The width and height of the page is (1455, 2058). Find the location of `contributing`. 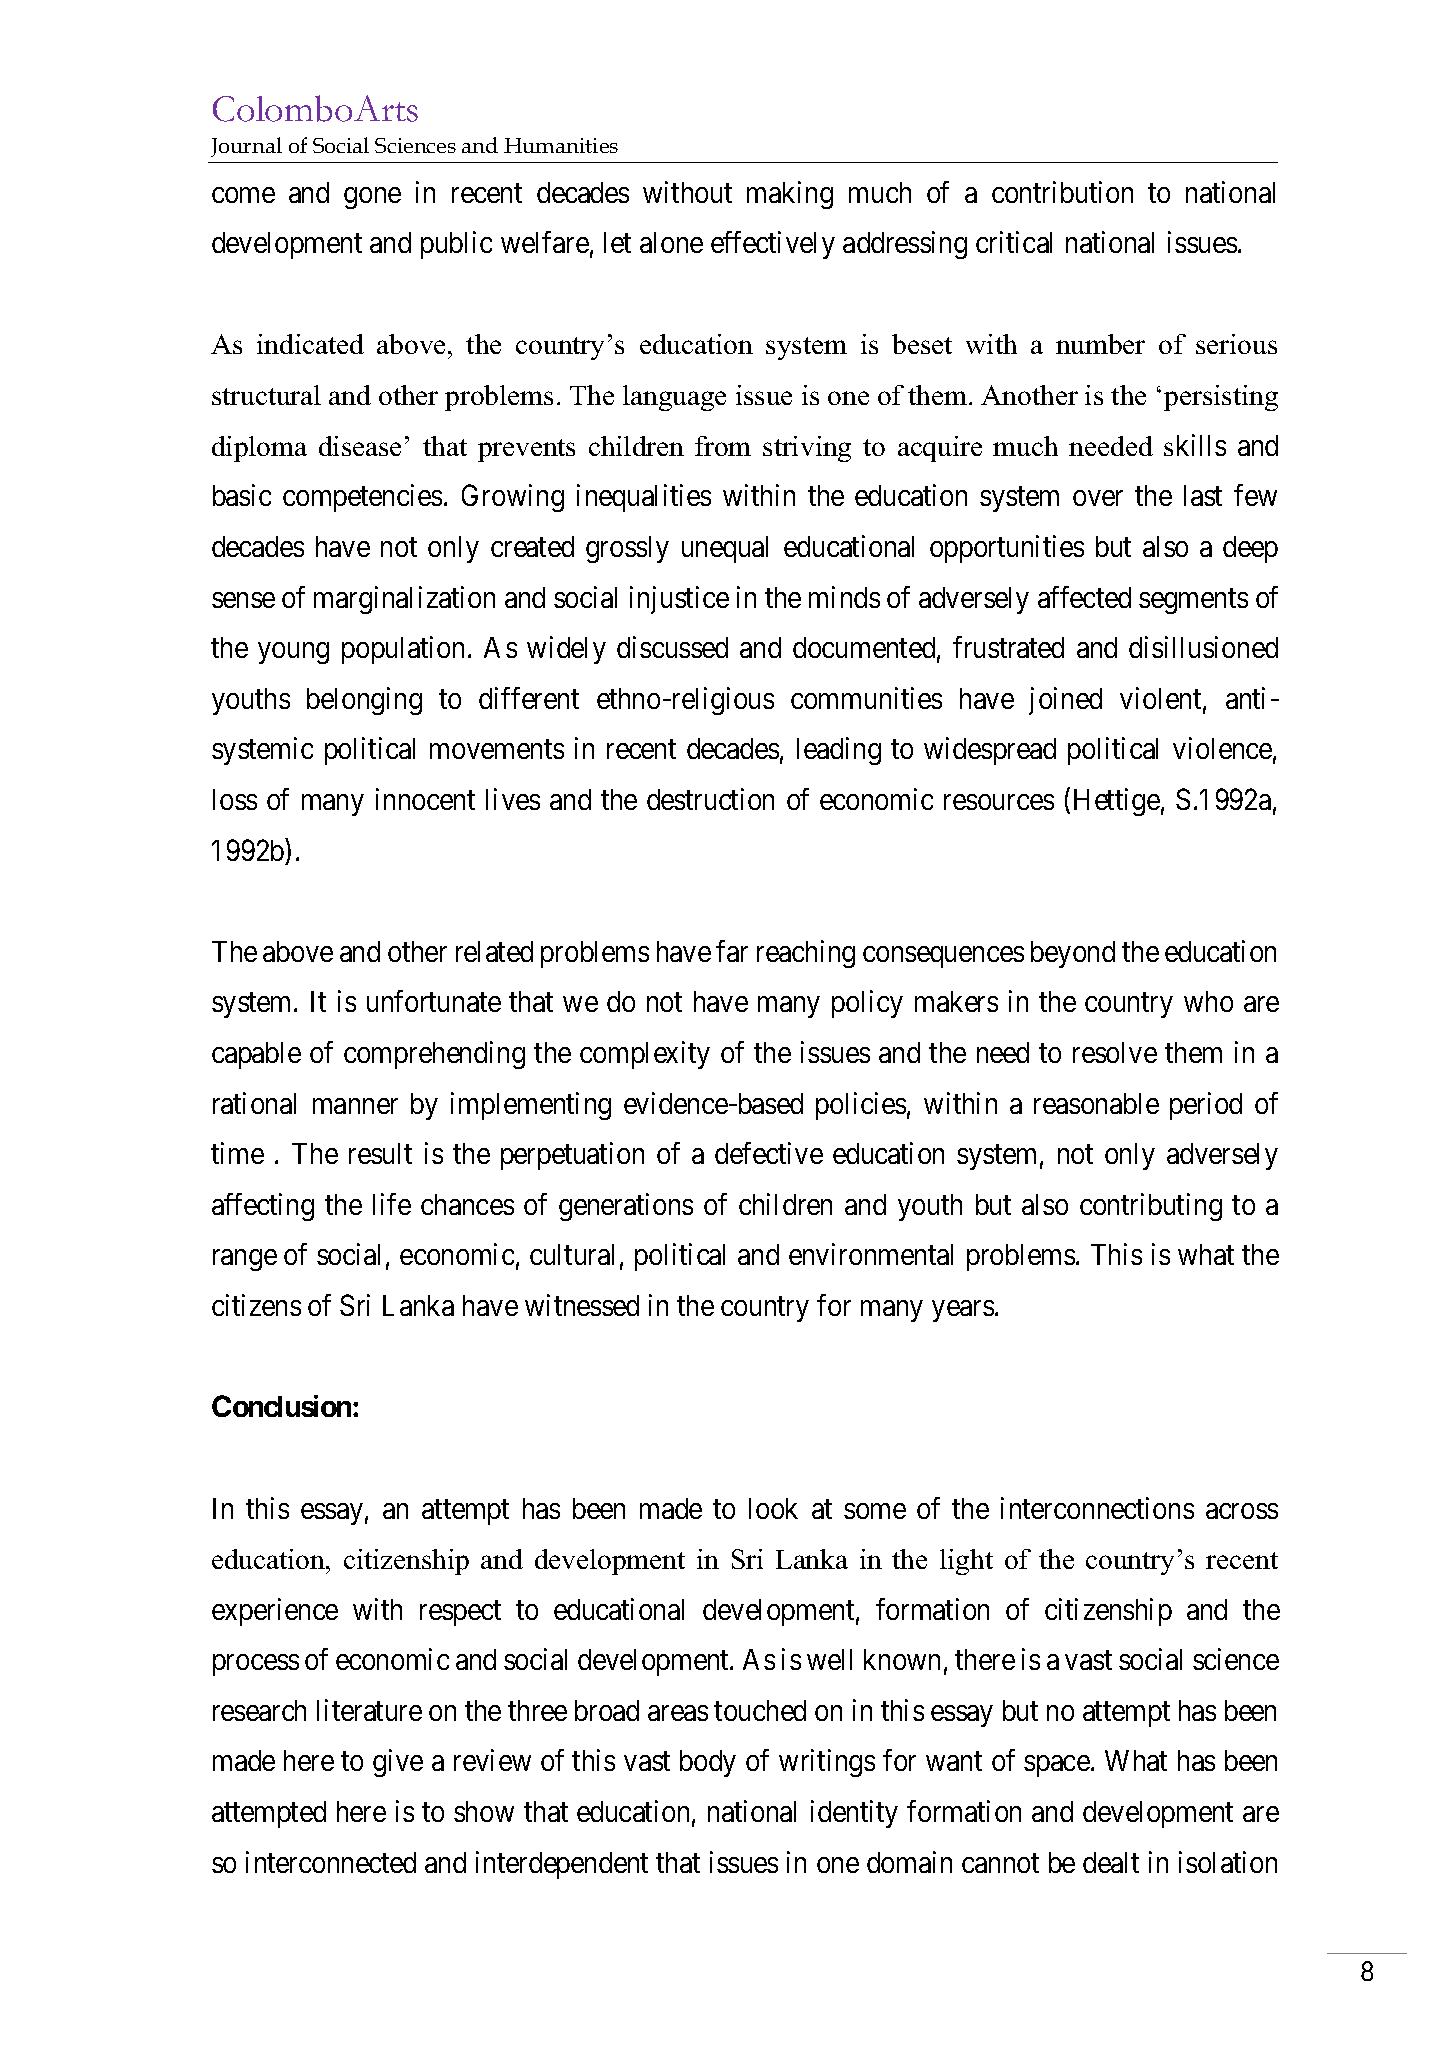

contributing is located at coordinates (1151, 1207).
